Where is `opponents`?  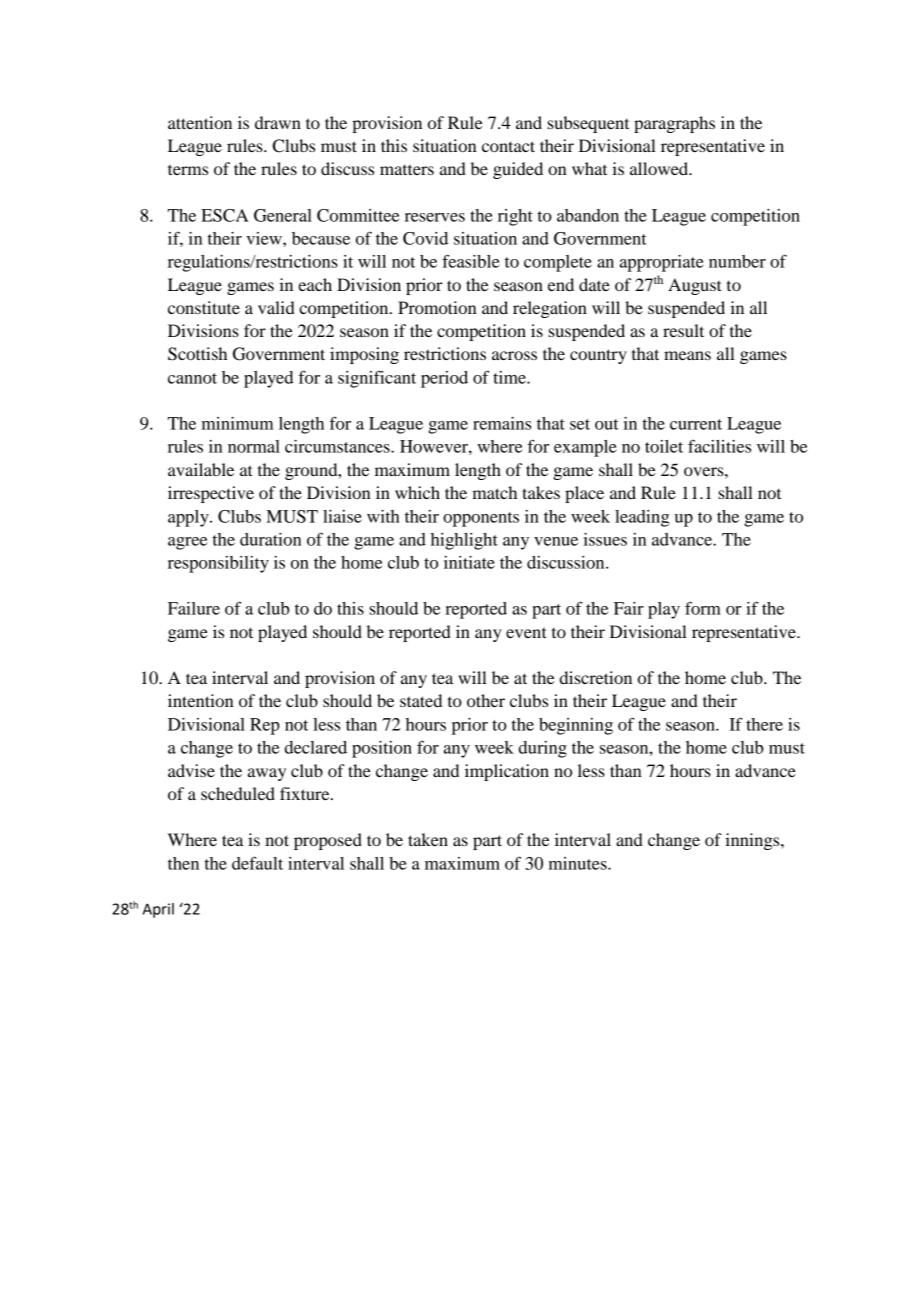 opponents is located at coordinates (481, 519).
